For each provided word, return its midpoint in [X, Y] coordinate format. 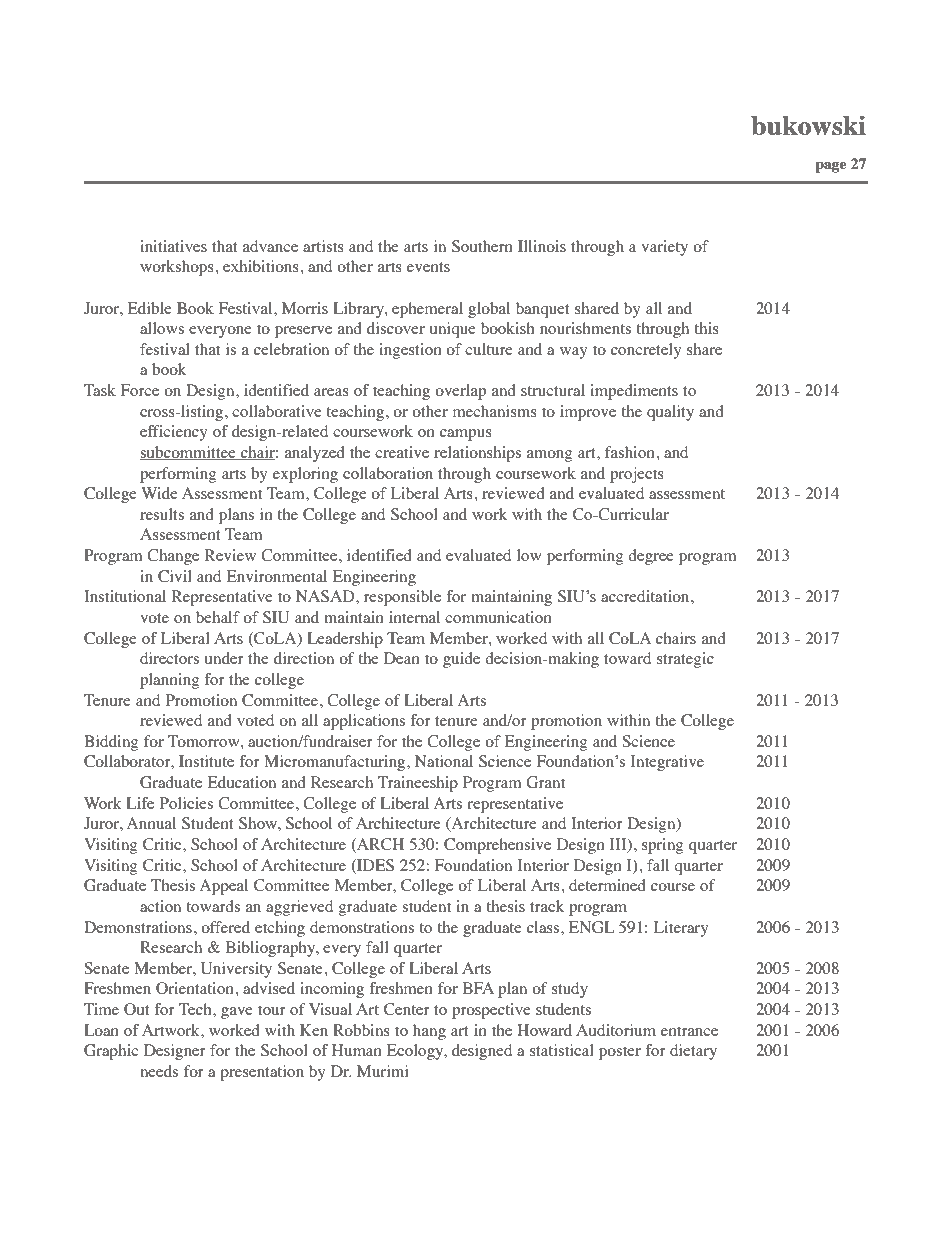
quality [670, 413]
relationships [477, 454]
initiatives [173, 246]
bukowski [808, 125]
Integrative [667, 763]
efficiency [174, 433]
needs [159, 1071]
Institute [206, 761]
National [444, 761]
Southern [482, 246]
